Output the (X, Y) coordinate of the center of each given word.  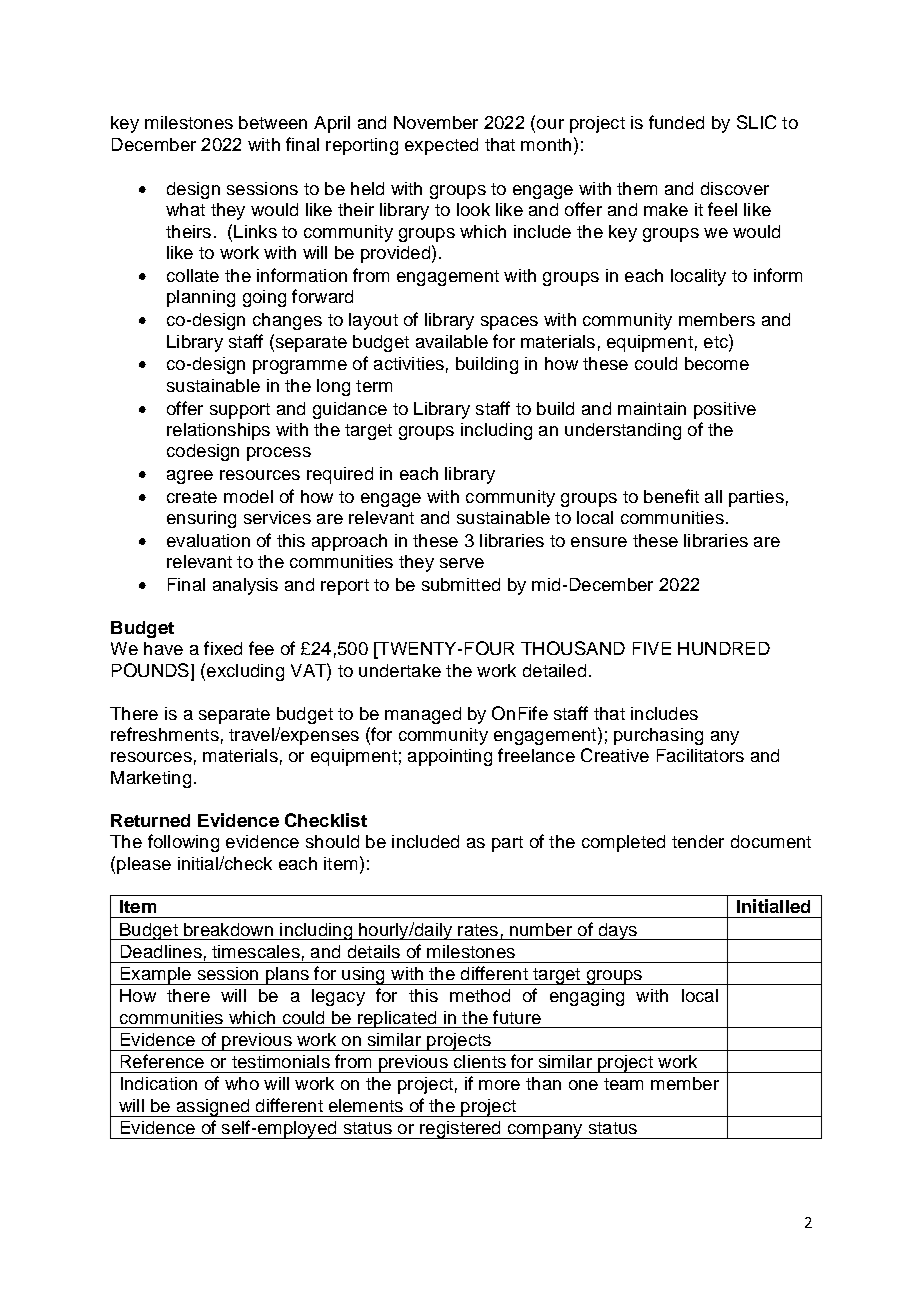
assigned (213, 1108)
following (183, 843)
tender (698, 841)
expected (441, 146)
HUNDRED (724, 648)
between (273, 122)
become (717, 363)
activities (409, 363)
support (240, 411)
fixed (223, 648)
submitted (461, 584)
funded (676, 122)
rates (478, 930)
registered (460, 1130)
